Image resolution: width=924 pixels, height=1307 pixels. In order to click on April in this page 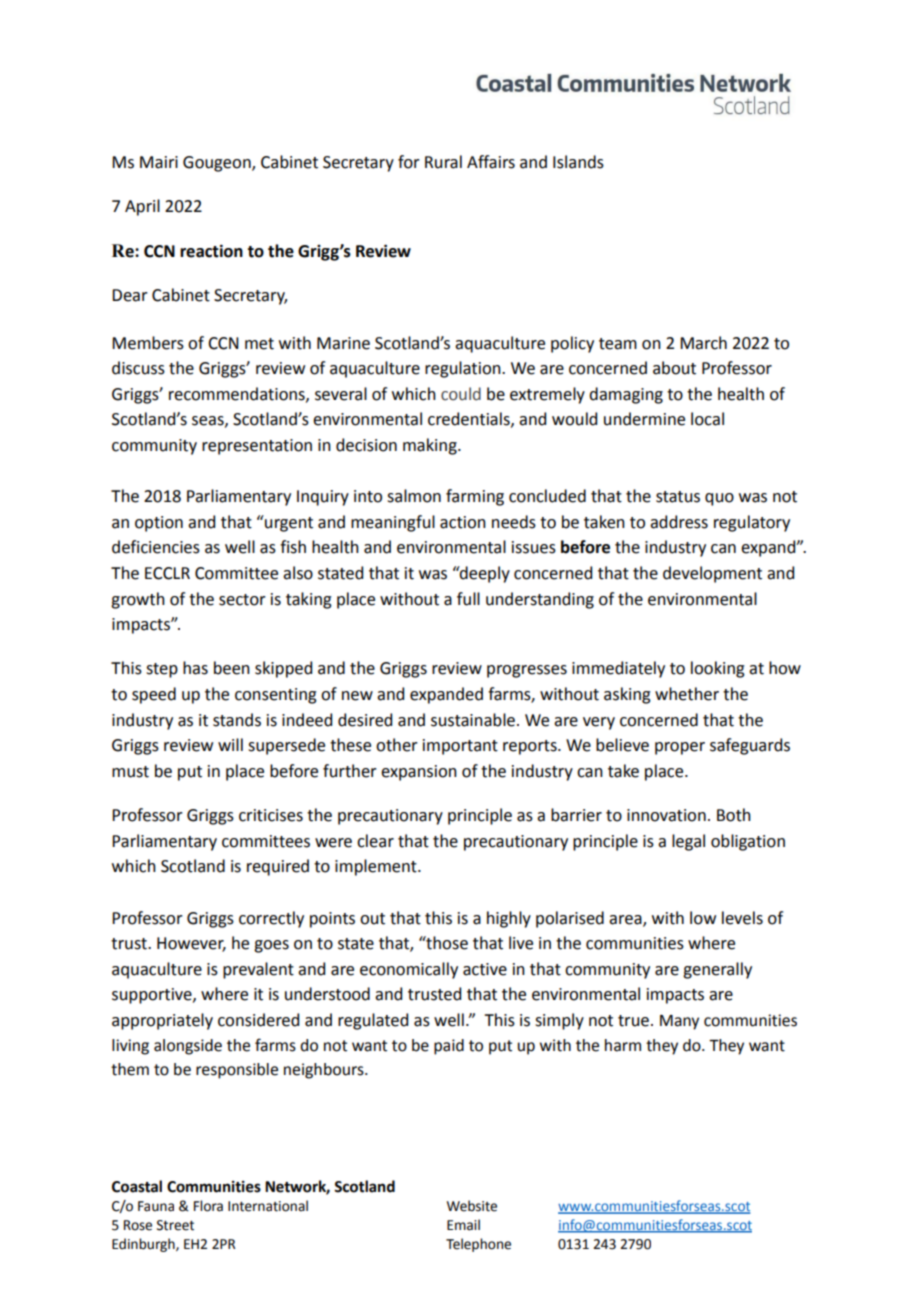, I will do `click(142, 207)`.
